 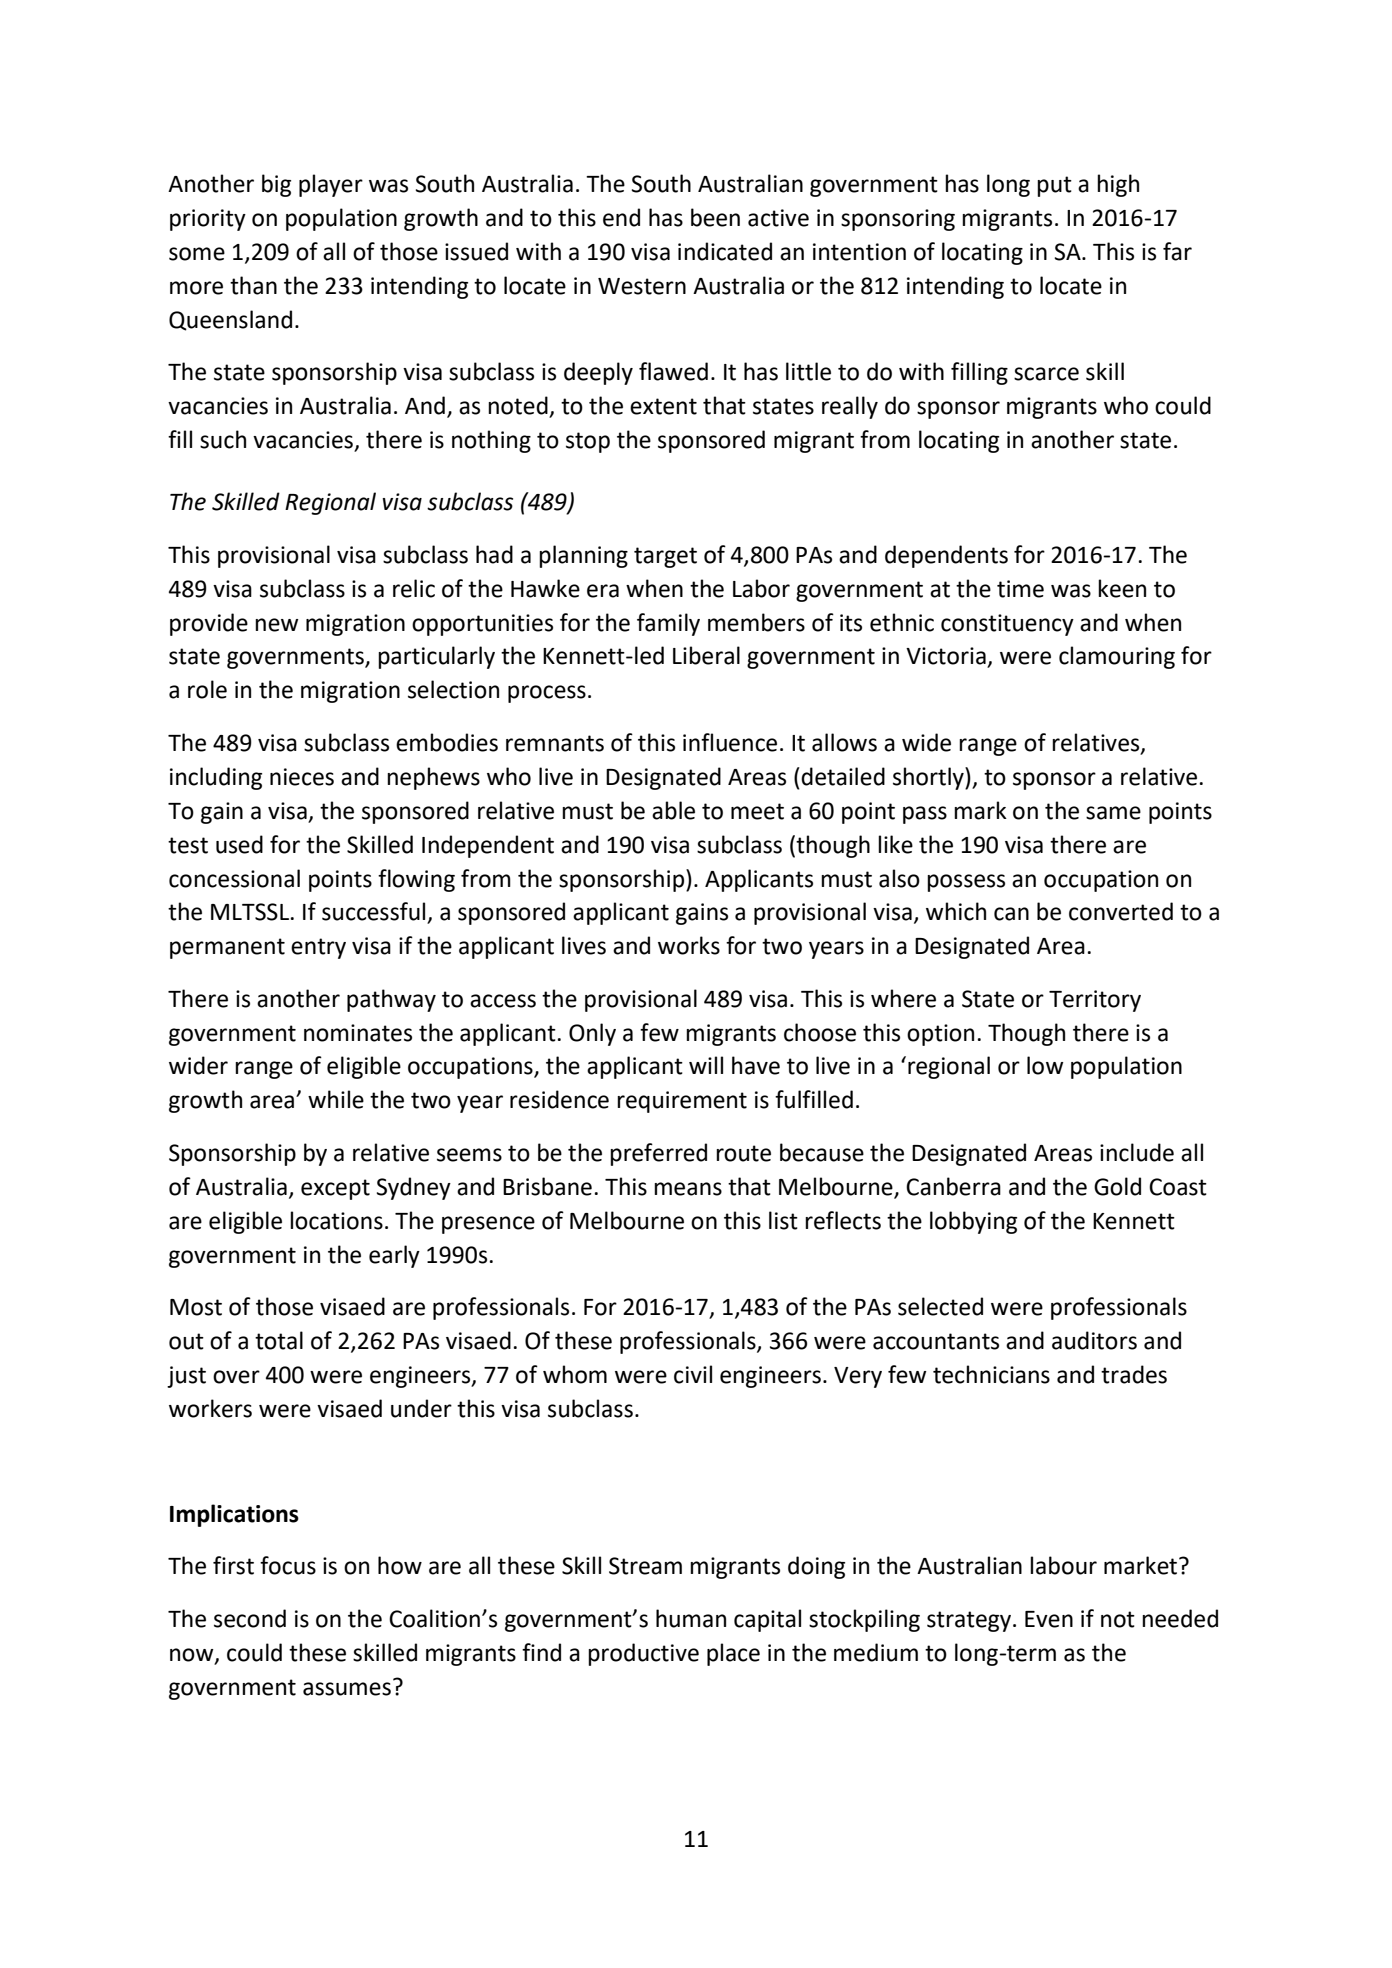 I want to click on been, so click(x=715, y=217).
